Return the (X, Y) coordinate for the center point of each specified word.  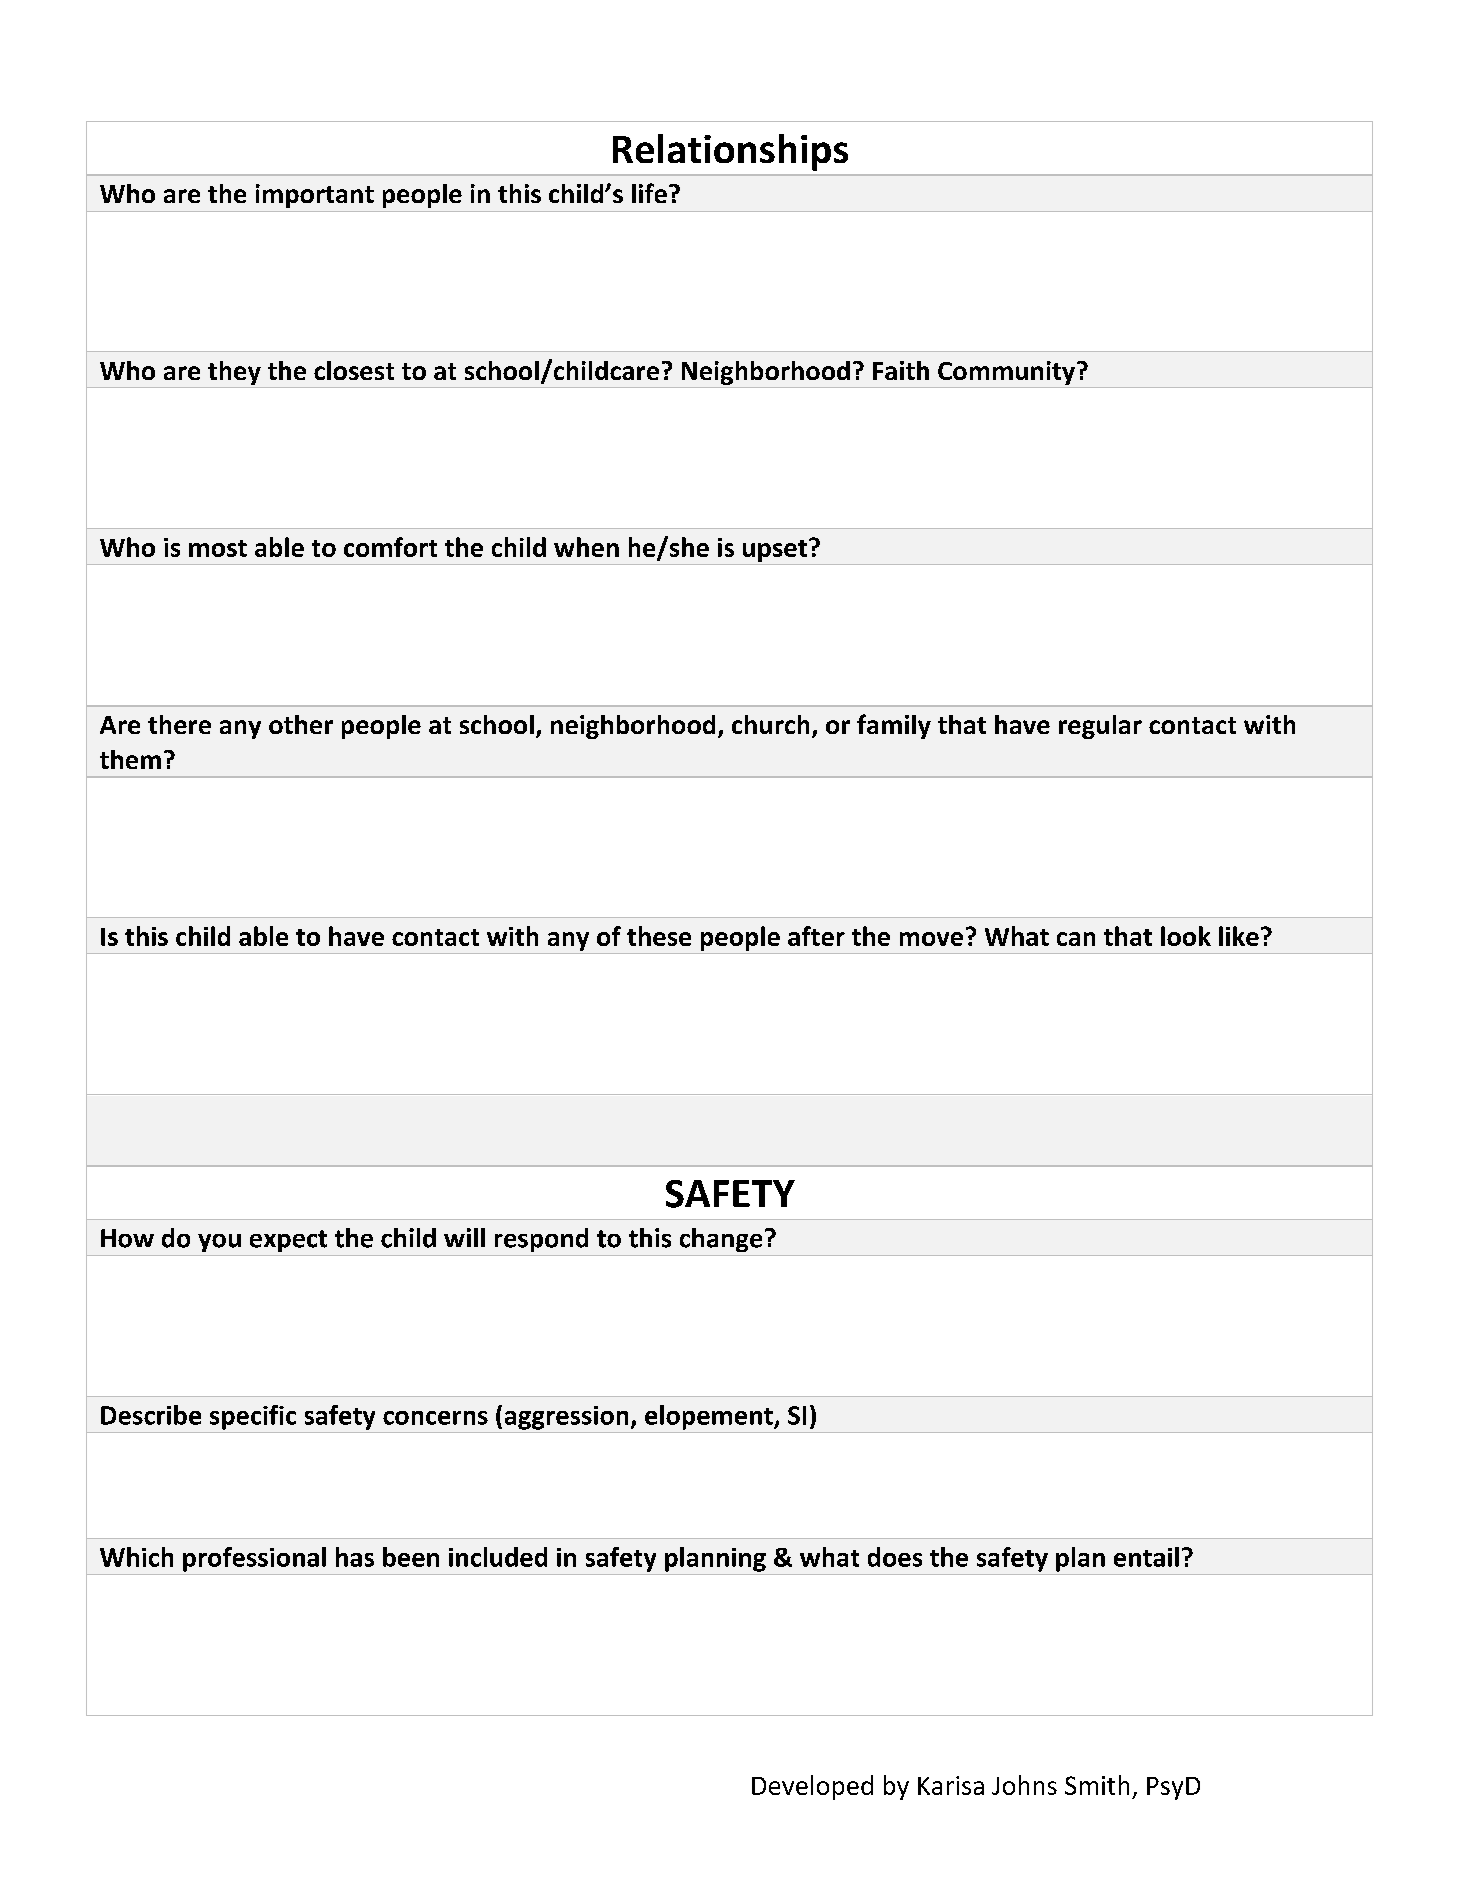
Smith (1097, 1785)
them (130, 759)
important (315, 196)
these (659, 936)
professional (254, 1559)
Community (1008, 373)
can (1076, 939)
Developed (812, 1787)
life (649, 193)
